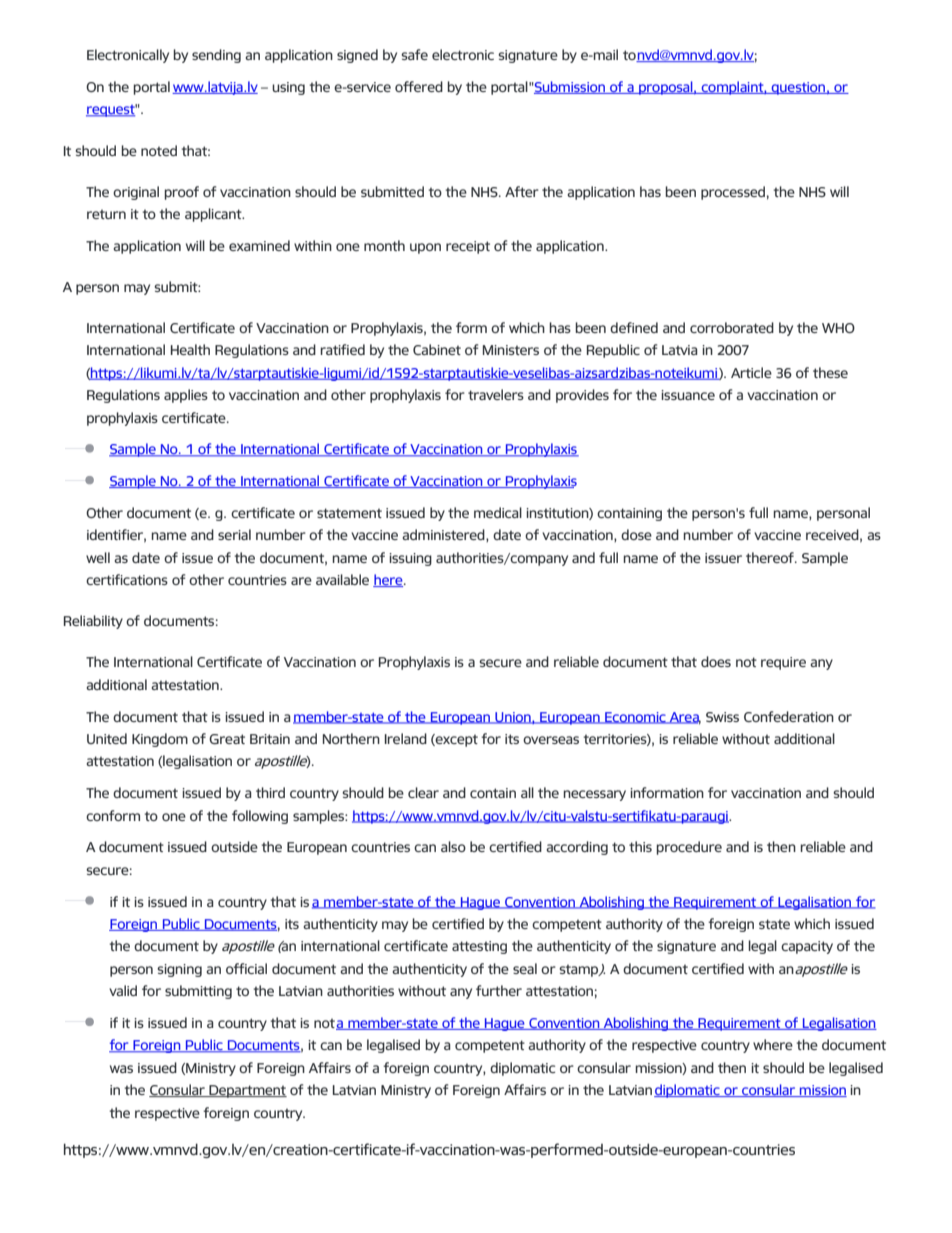 The height and width of the screenshot is (1233, 952). Describe the element at coordinates (522, 191) in the screenshot. I see `After` at that location.
